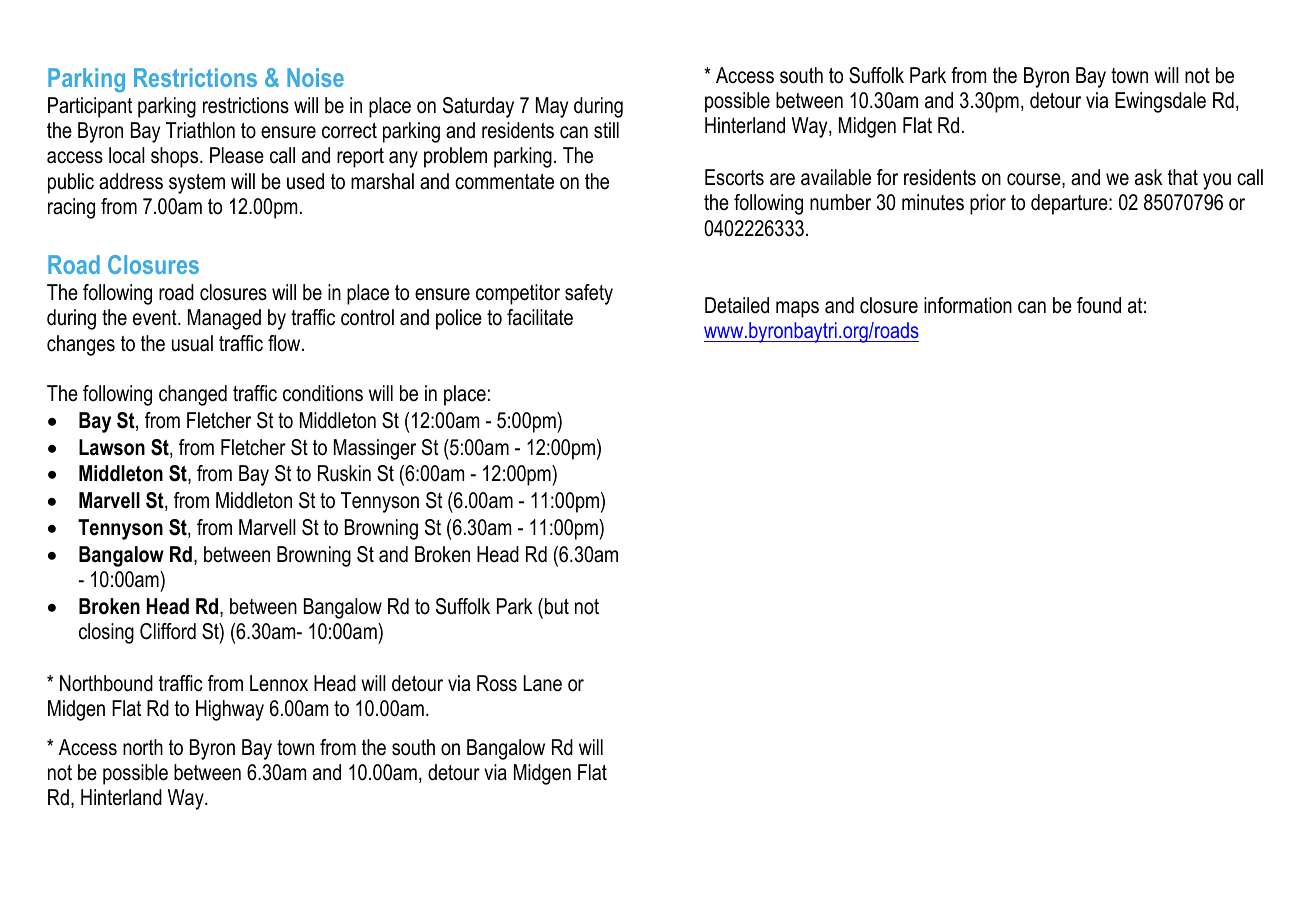 Image resolution: width=1313 pixels, height=924 pixels. What do you see at coordinates (193, 395) in the screenshot?
I see `changed` at bounding box center [193, 395].
